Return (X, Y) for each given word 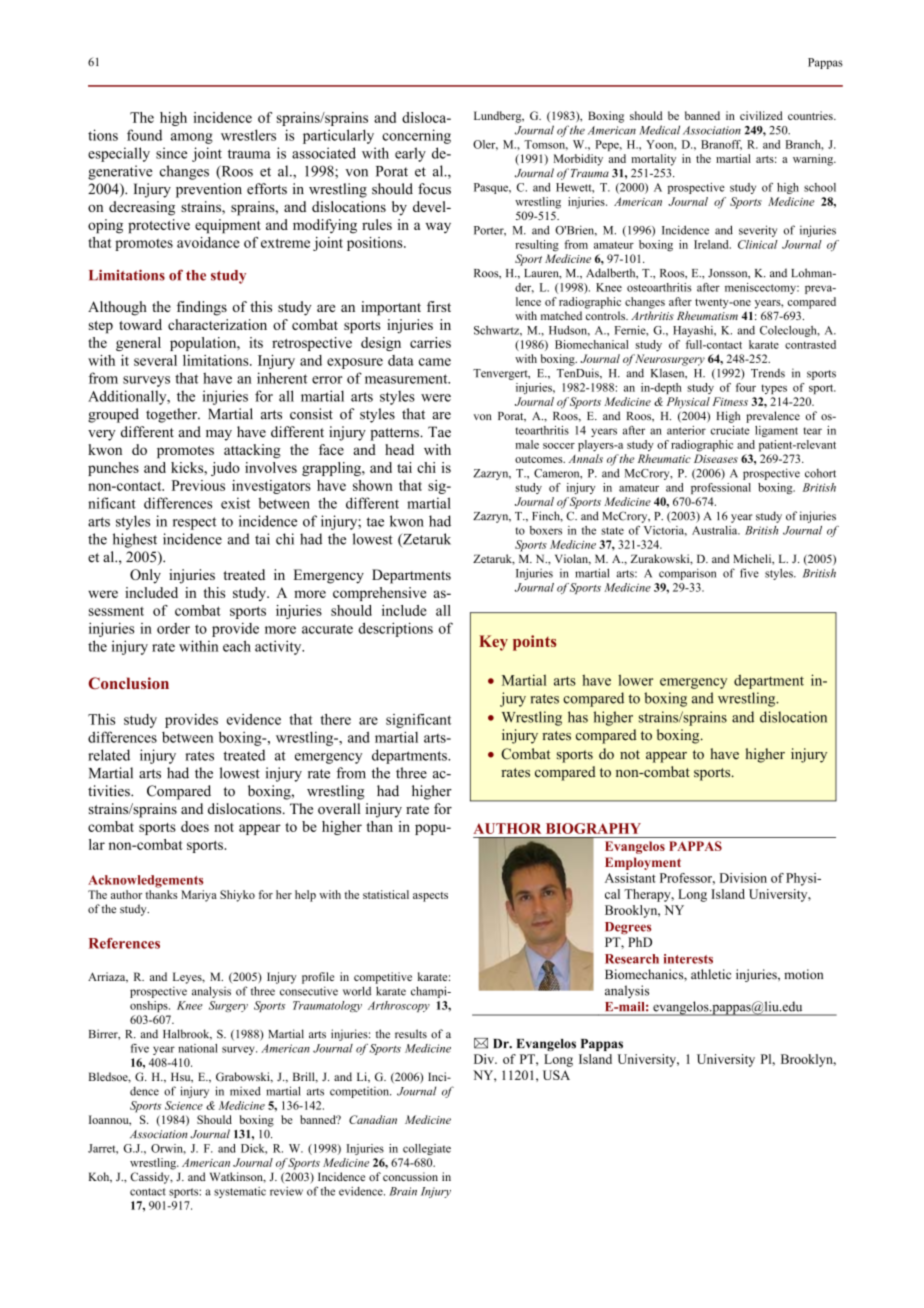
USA (556, 1075)
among (192, 138)
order (173, 628)
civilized (761, 115)
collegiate (427, 1149)
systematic (240, 1192)
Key (493, 643)
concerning (416, 136)
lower (635, 680)
